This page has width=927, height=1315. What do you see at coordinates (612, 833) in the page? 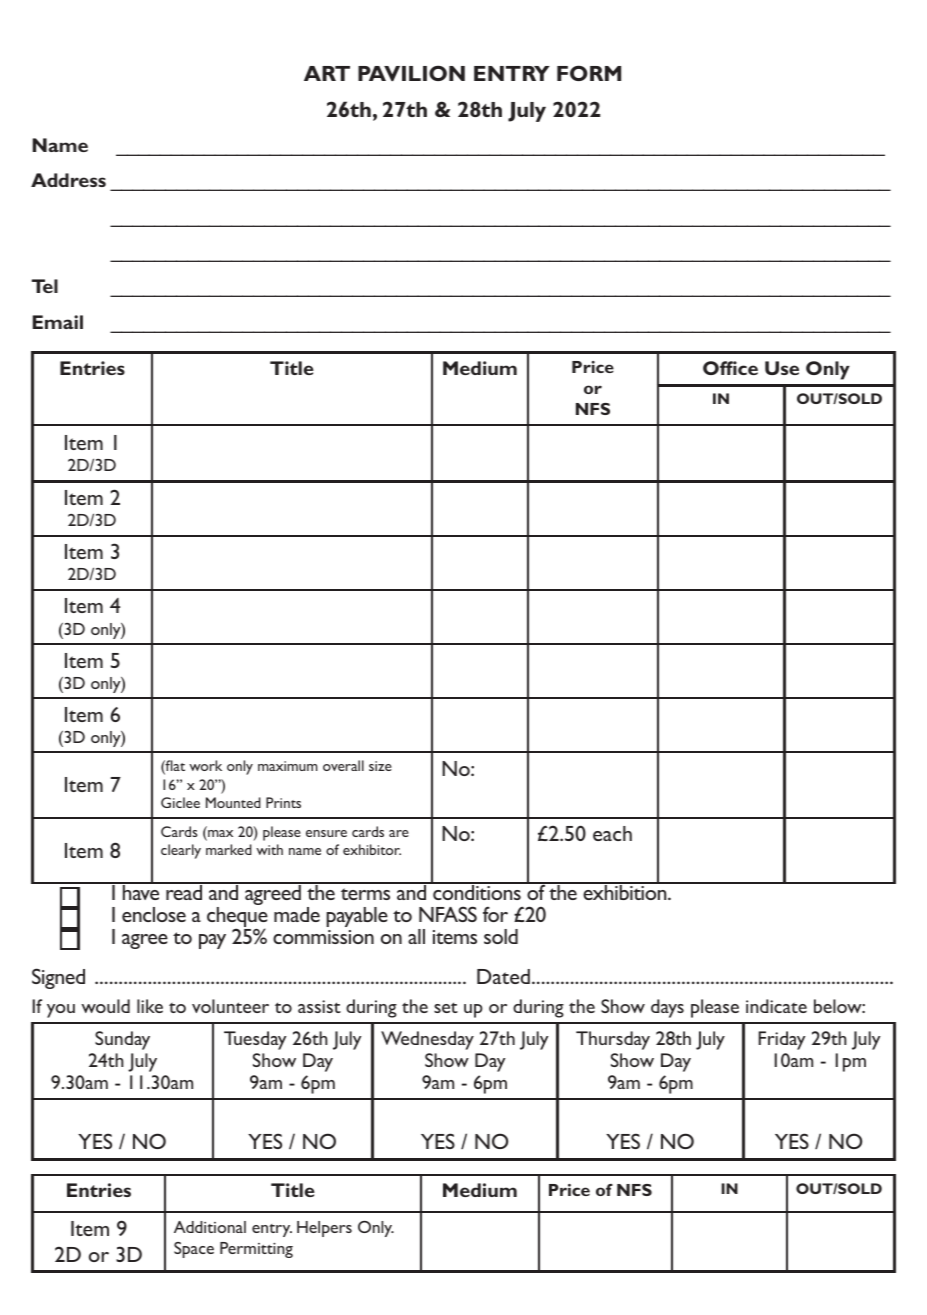
I see `each` at bounding box center [612, 833].
